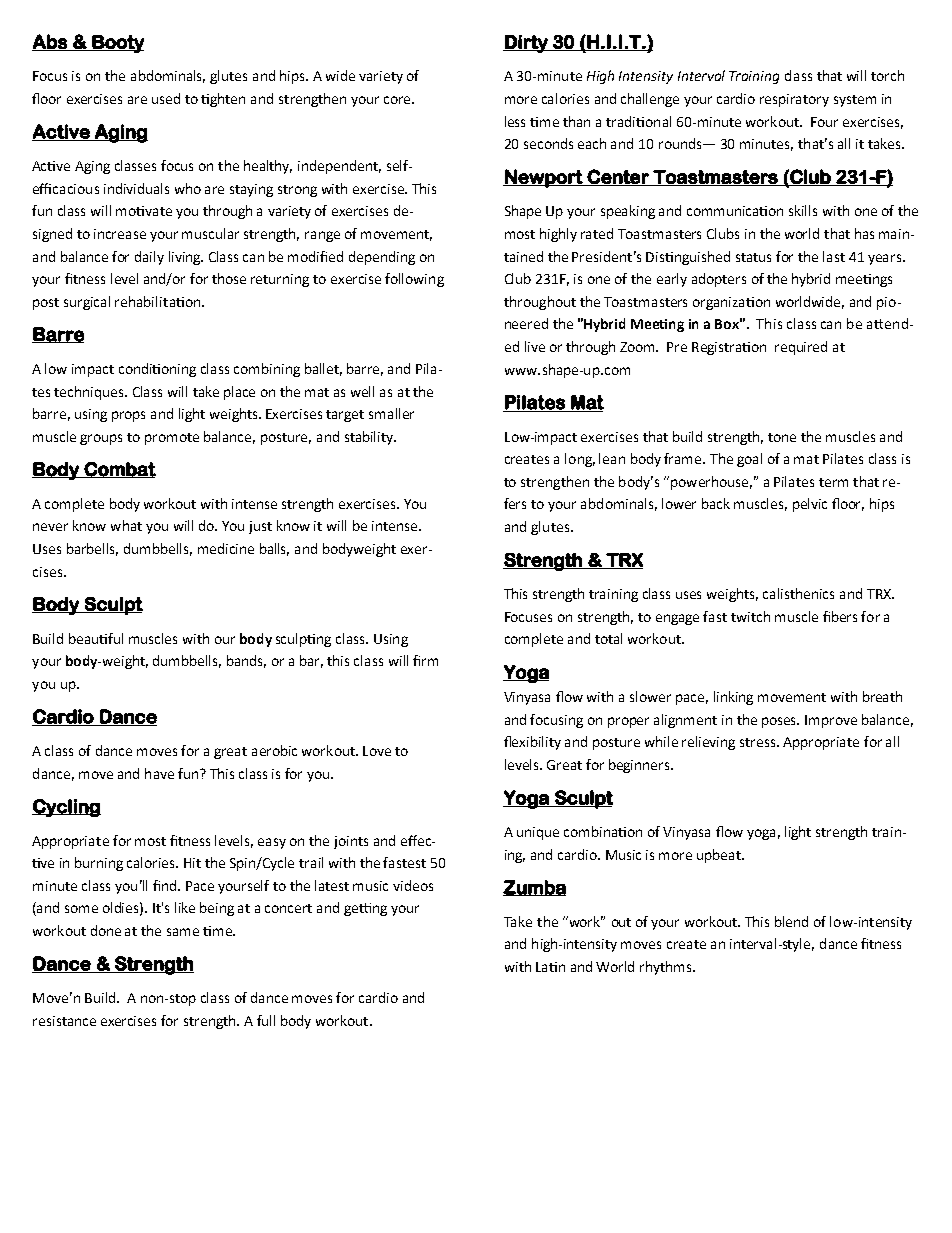 The height and width of the screenshot is (1233, 952). What do you see at coordinates (810, 505) in the screenshot?
I see `pelvic` at bounding box center [810, 505].
